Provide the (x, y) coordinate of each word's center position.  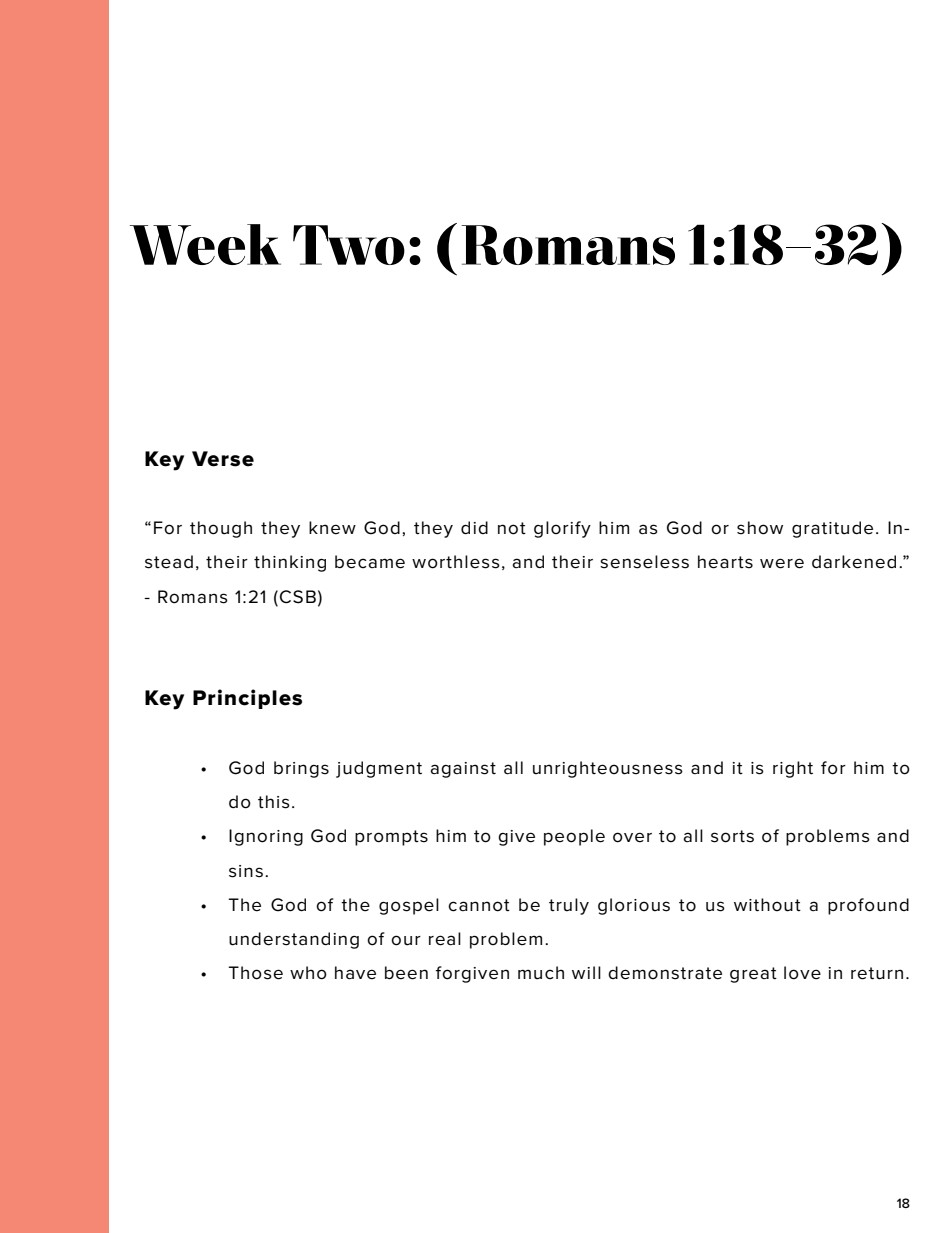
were (782, 563)
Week (205, 244)
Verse (223, 459)
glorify (562, 529)
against (463, 770)
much (541, 973)
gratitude (832, 529)
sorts (732, 836)
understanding (294, 940)
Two (349, 245)
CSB (298, 597)
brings (301, 769)
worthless (456, 562)
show (760, 528)
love (802, 973)
